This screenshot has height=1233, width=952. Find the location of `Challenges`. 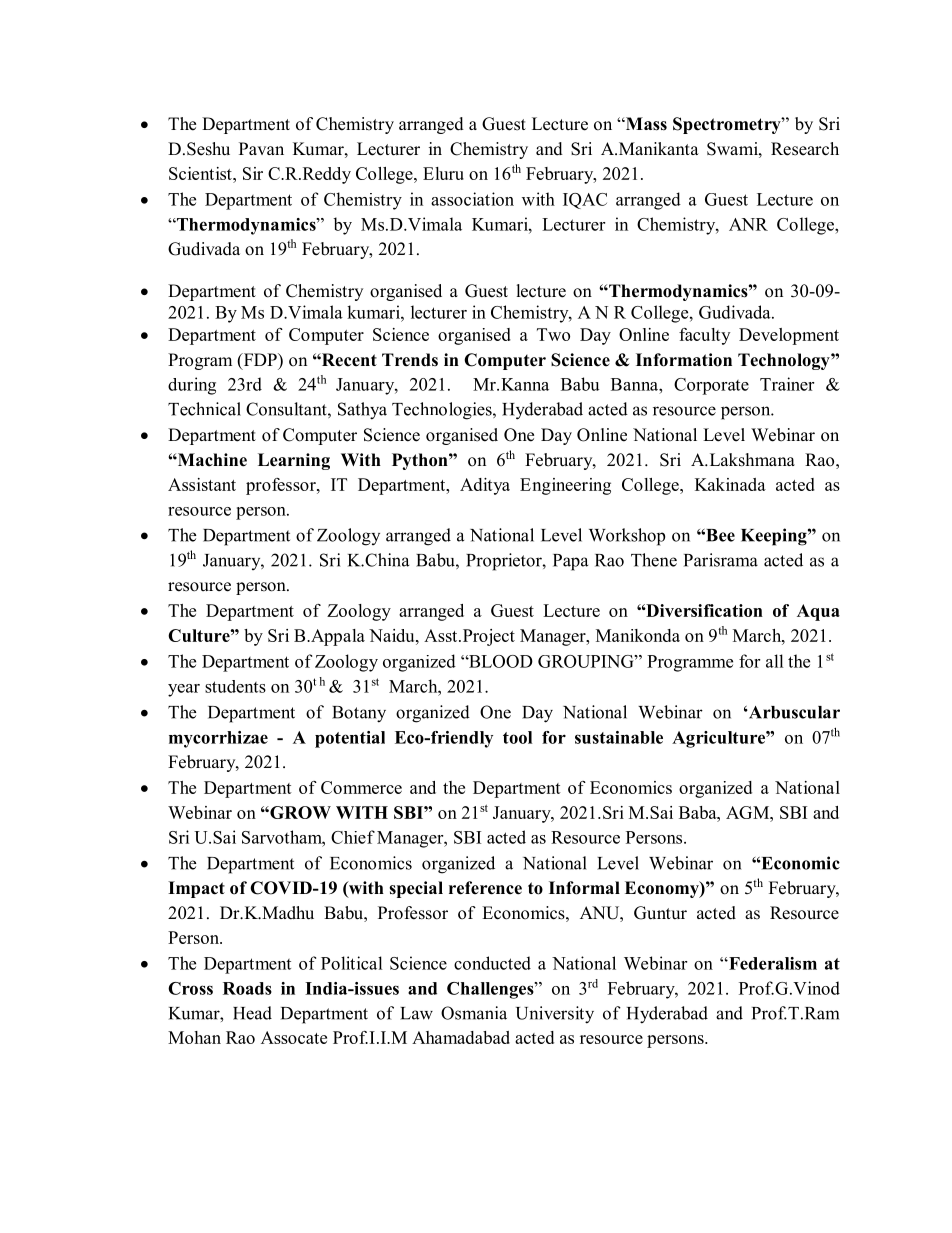

Challenges is located at coordinates (491, 990).
